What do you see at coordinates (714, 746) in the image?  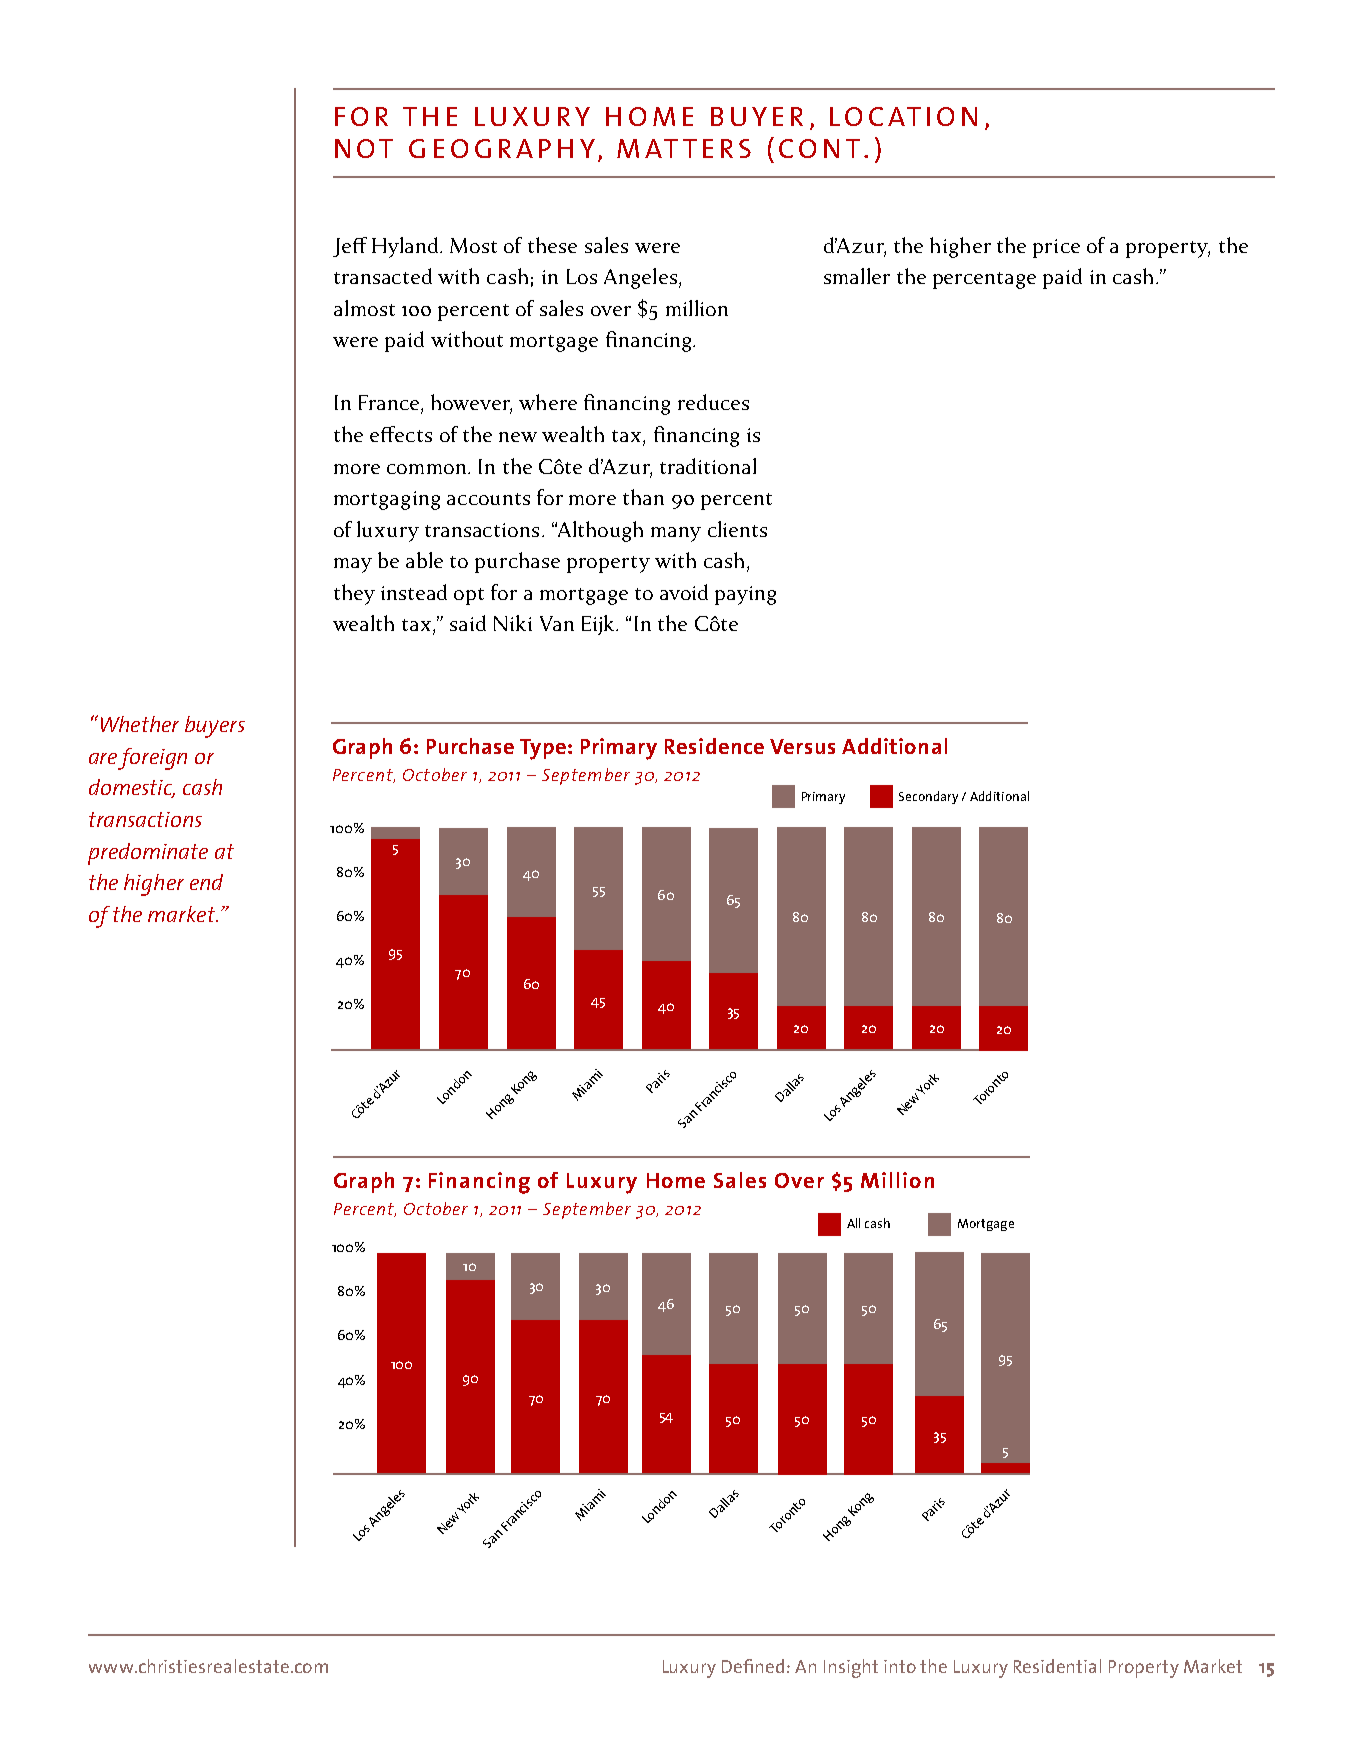 I see `Residence` at bounding box center [714, 746].
